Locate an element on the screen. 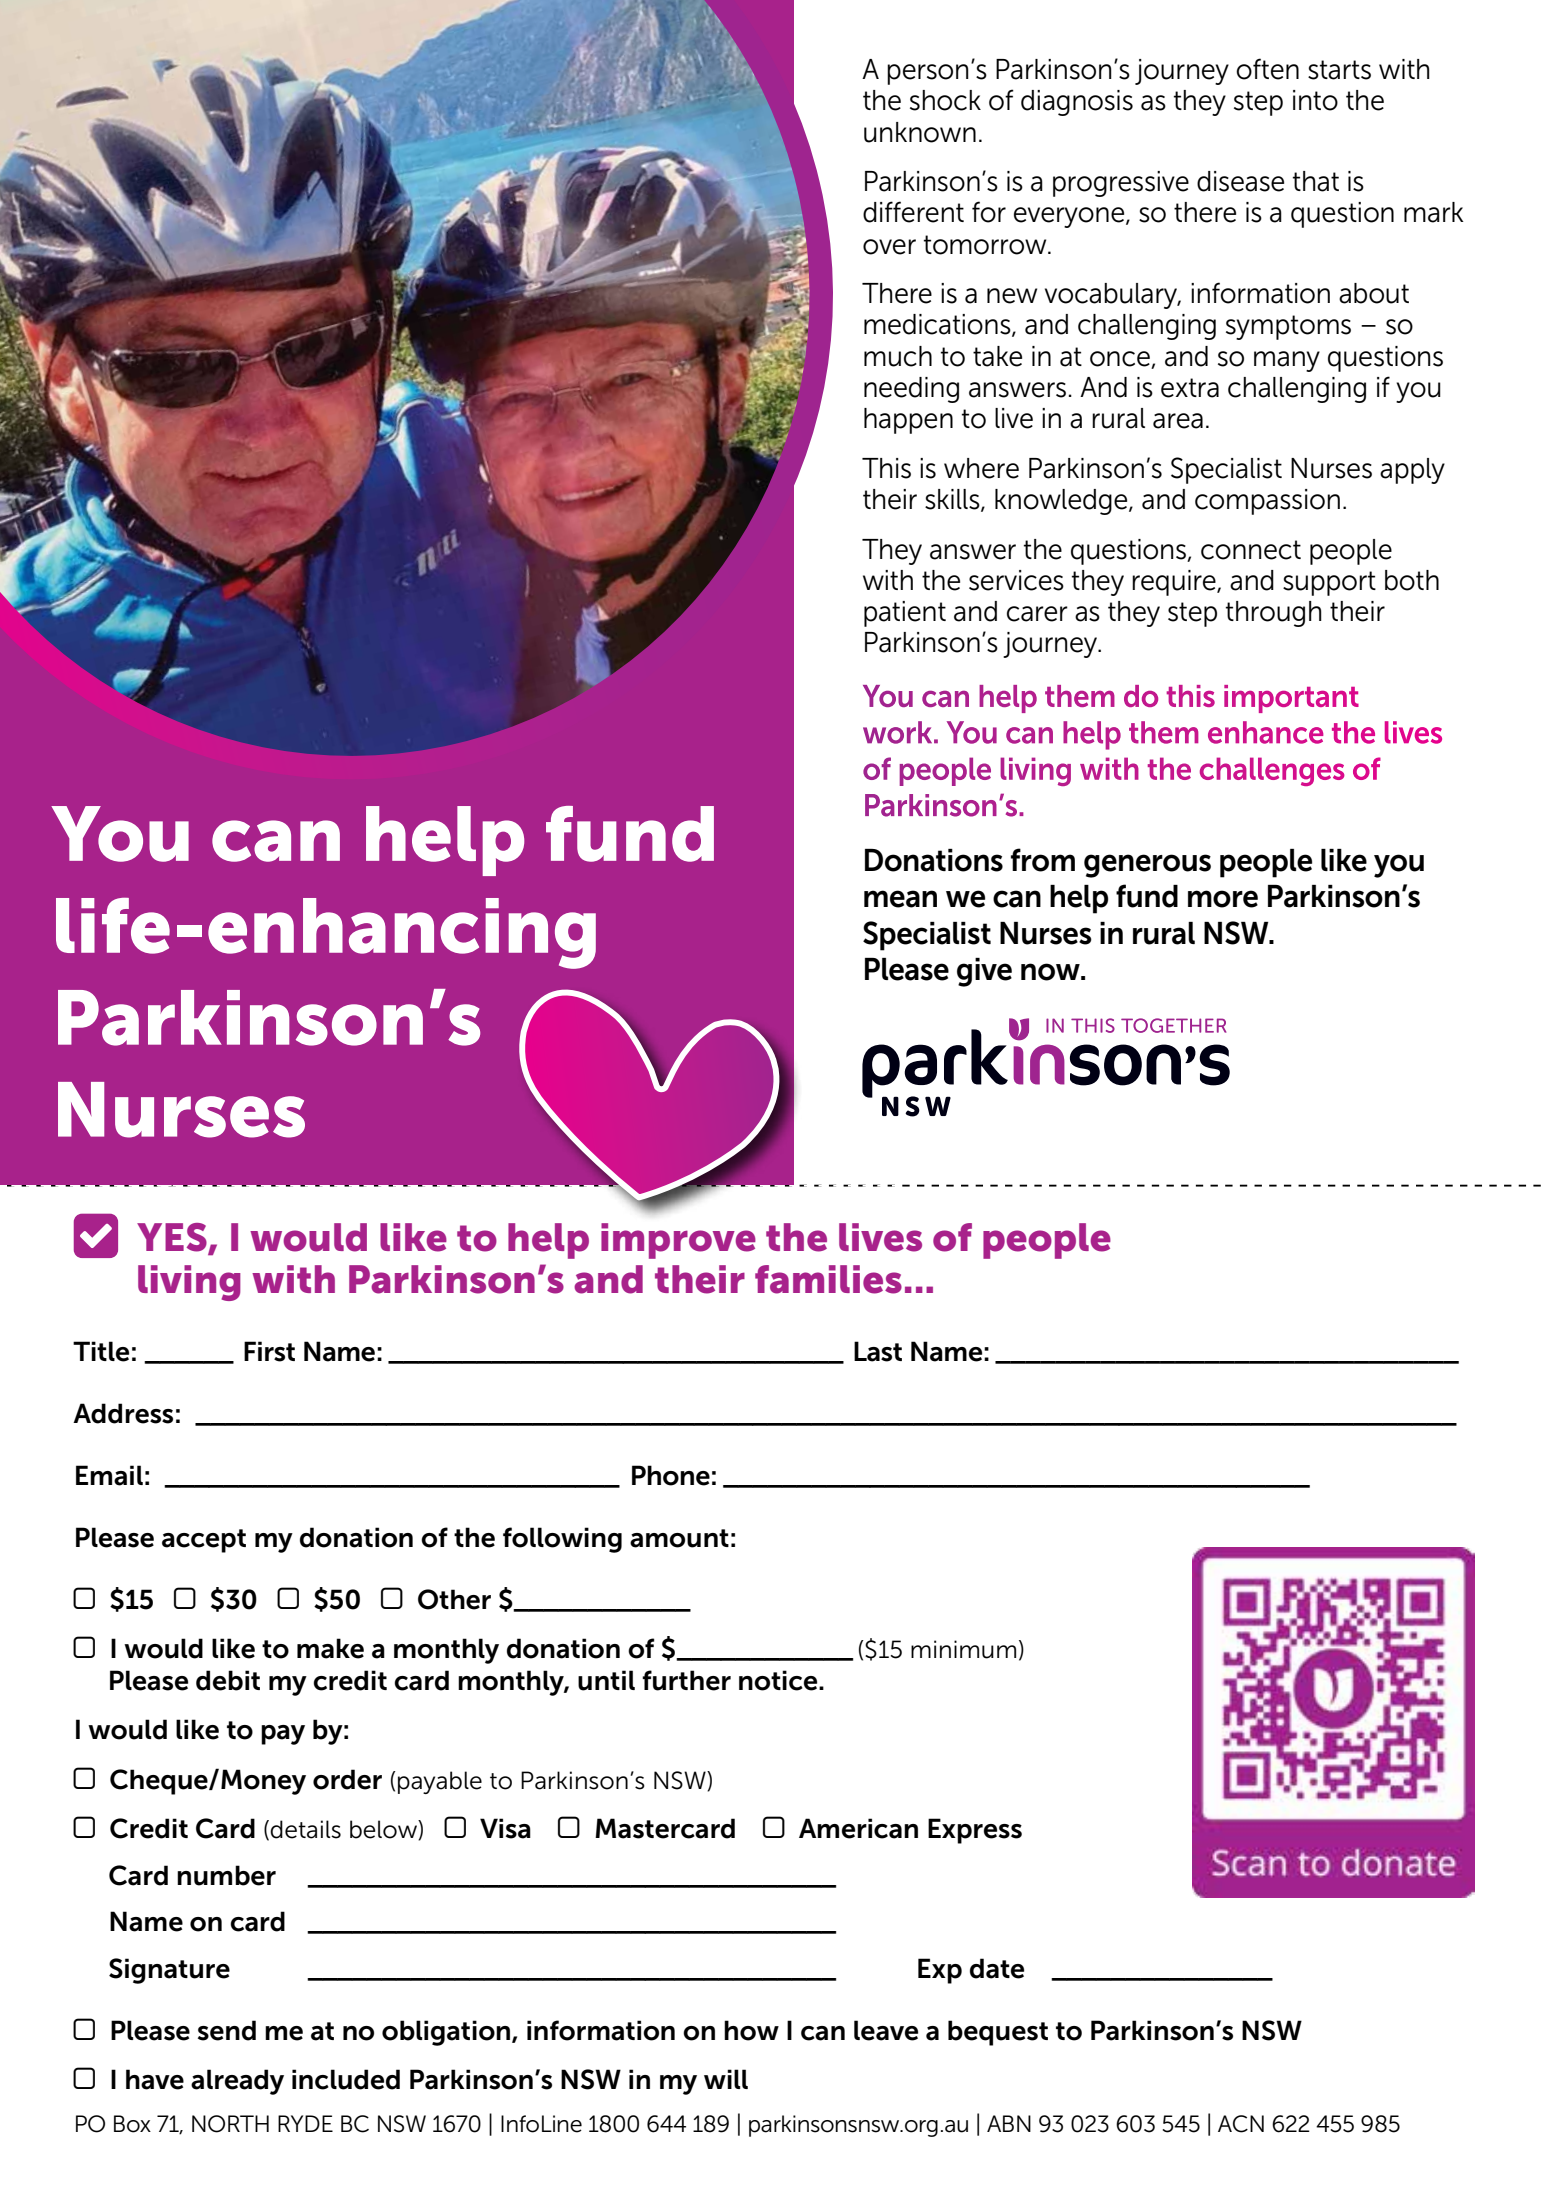 Image resolution: width=1548 pixels, height=2189 pixels. Last is located at coordinates (878, 1351).
